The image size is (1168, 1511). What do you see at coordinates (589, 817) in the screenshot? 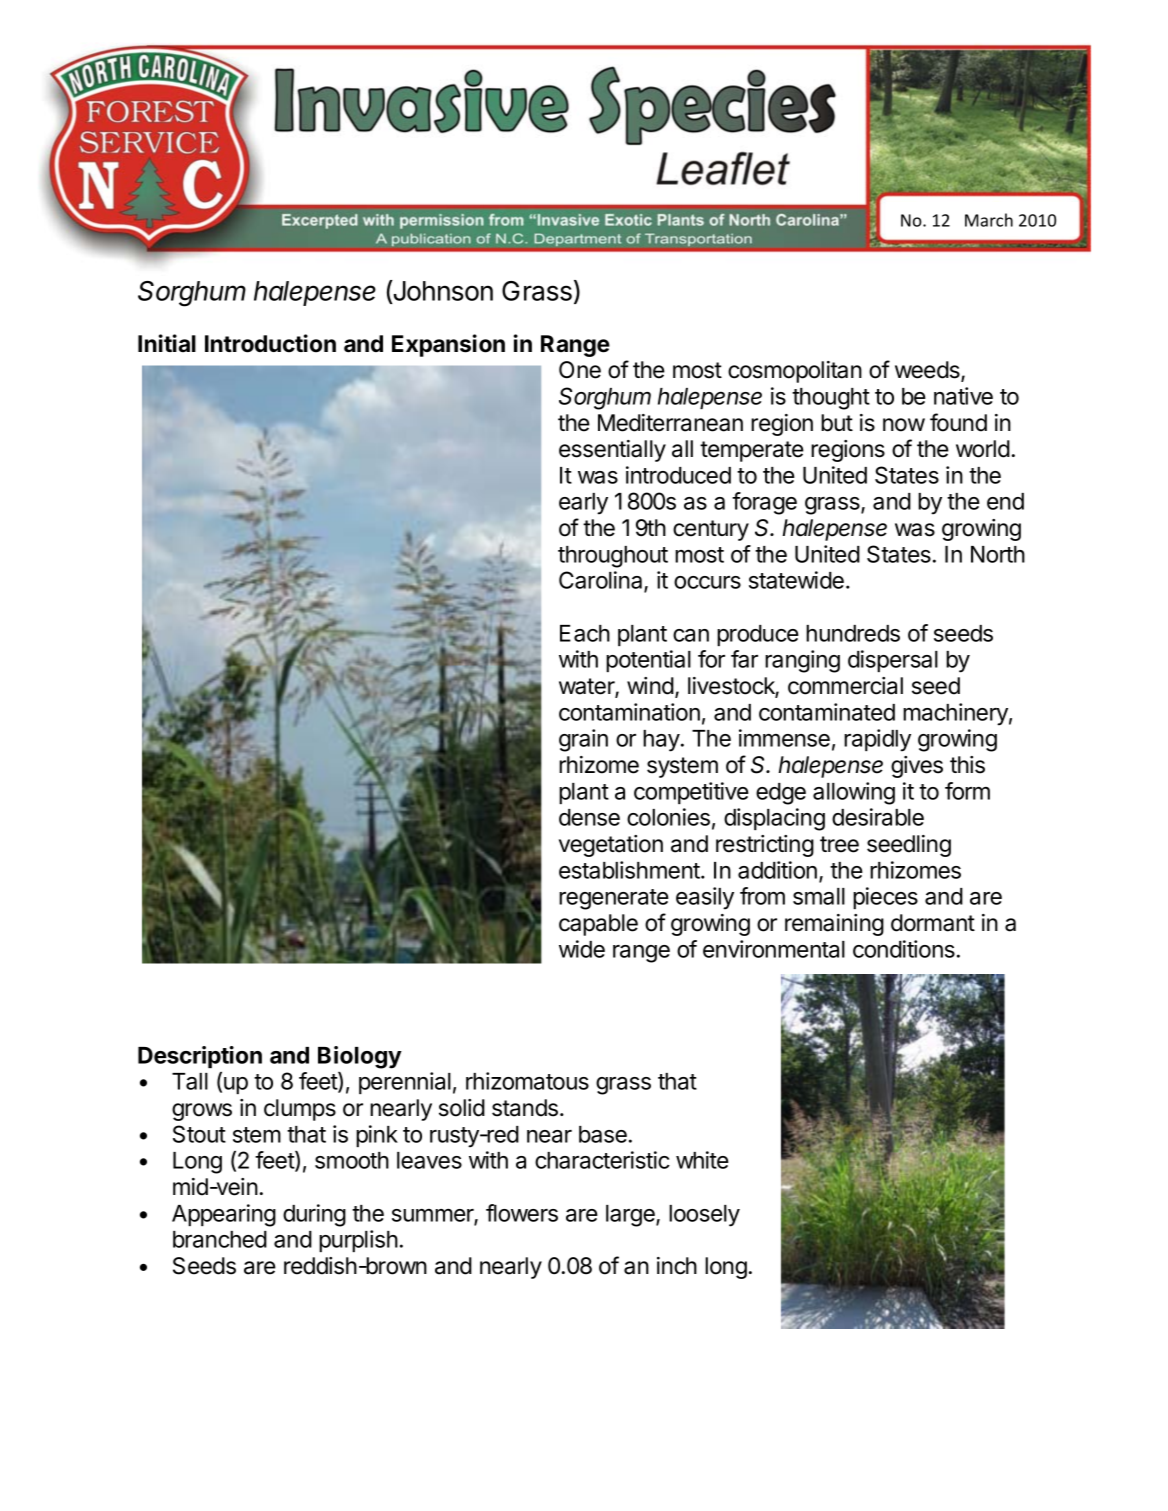
I see `dense` at bounding box center [589, 817].
